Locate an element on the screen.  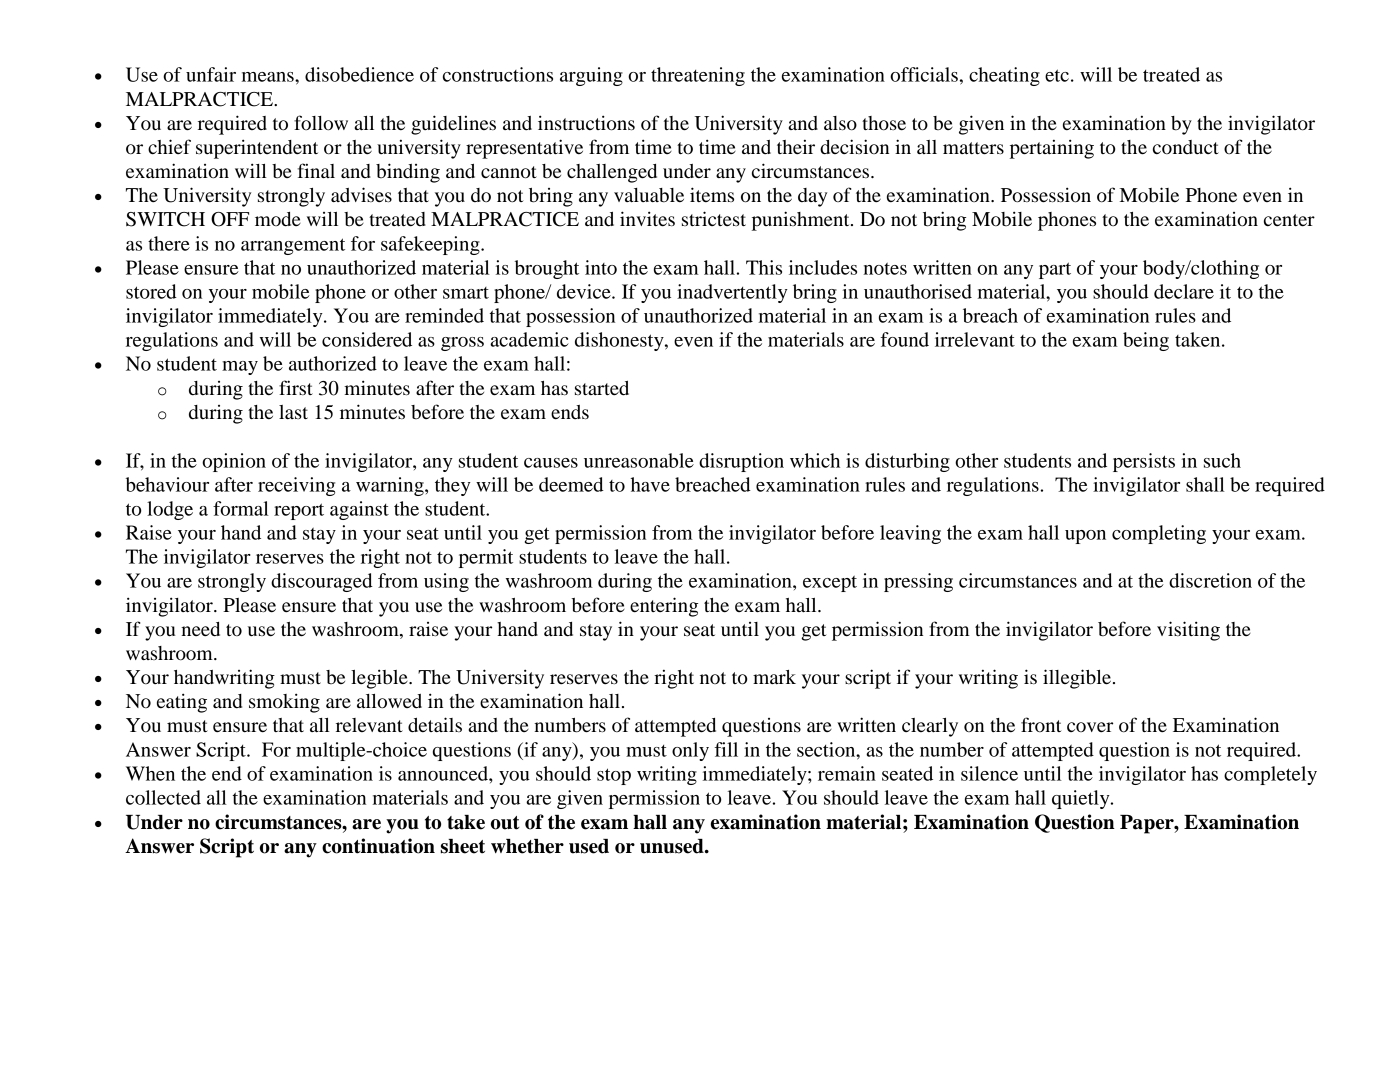
stop is located at coordinates (614, 776).
